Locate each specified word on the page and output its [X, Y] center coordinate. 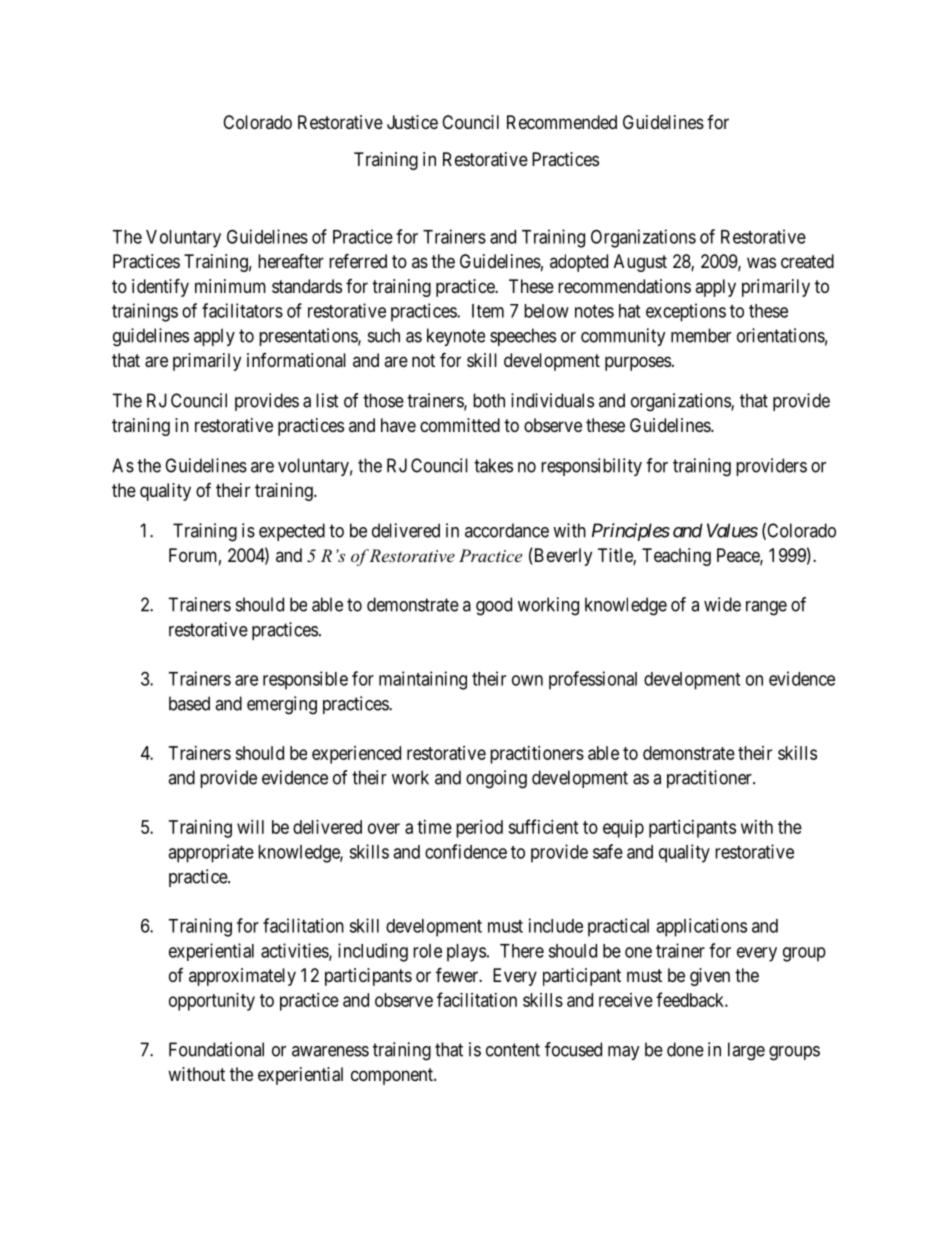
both [489, 400]
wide [722, 604]
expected [292, 532]
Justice [412, 122]
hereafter [291, 261]
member [701, 335]
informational [296, 360]
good [494, 606]
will [250, 827]
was [761, 262]
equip [623, 829]
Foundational [216, 1049]
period [479, 829]
